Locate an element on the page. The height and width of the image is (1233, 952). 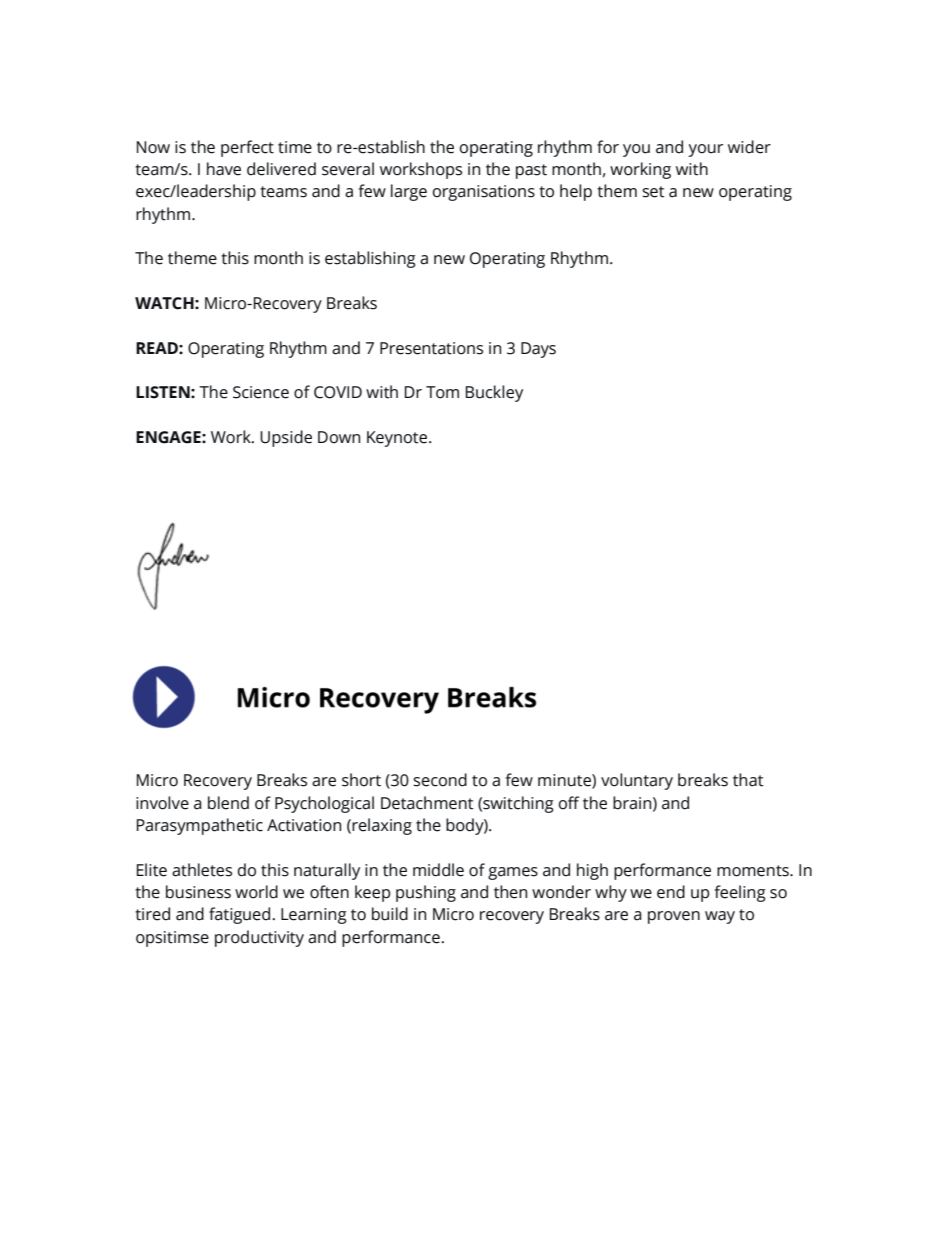
Upside is located at coordinates (286, 438).
